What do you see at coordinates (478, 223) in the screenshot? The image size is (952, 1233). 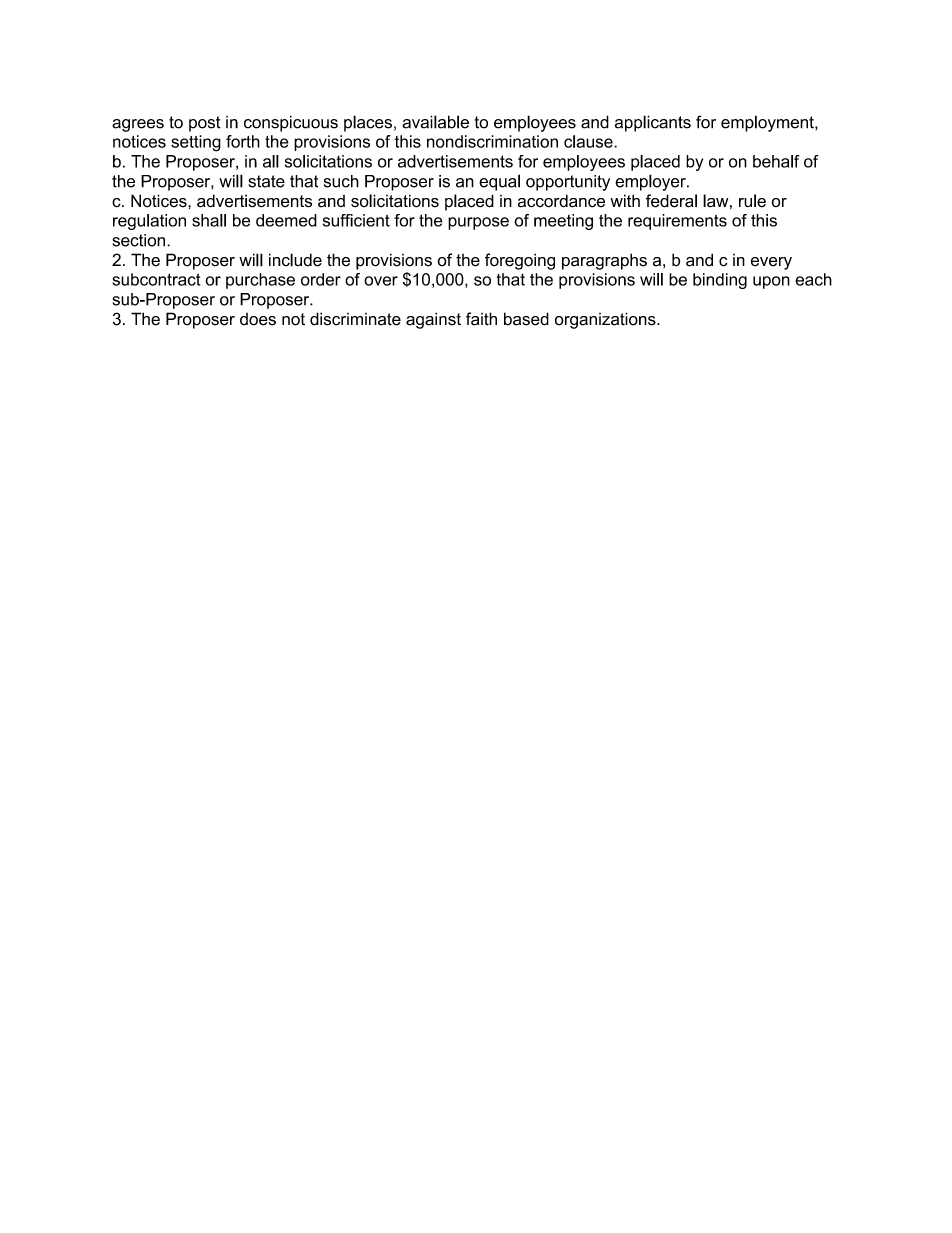 I see `purpose` at bounding box center [478, 223].
